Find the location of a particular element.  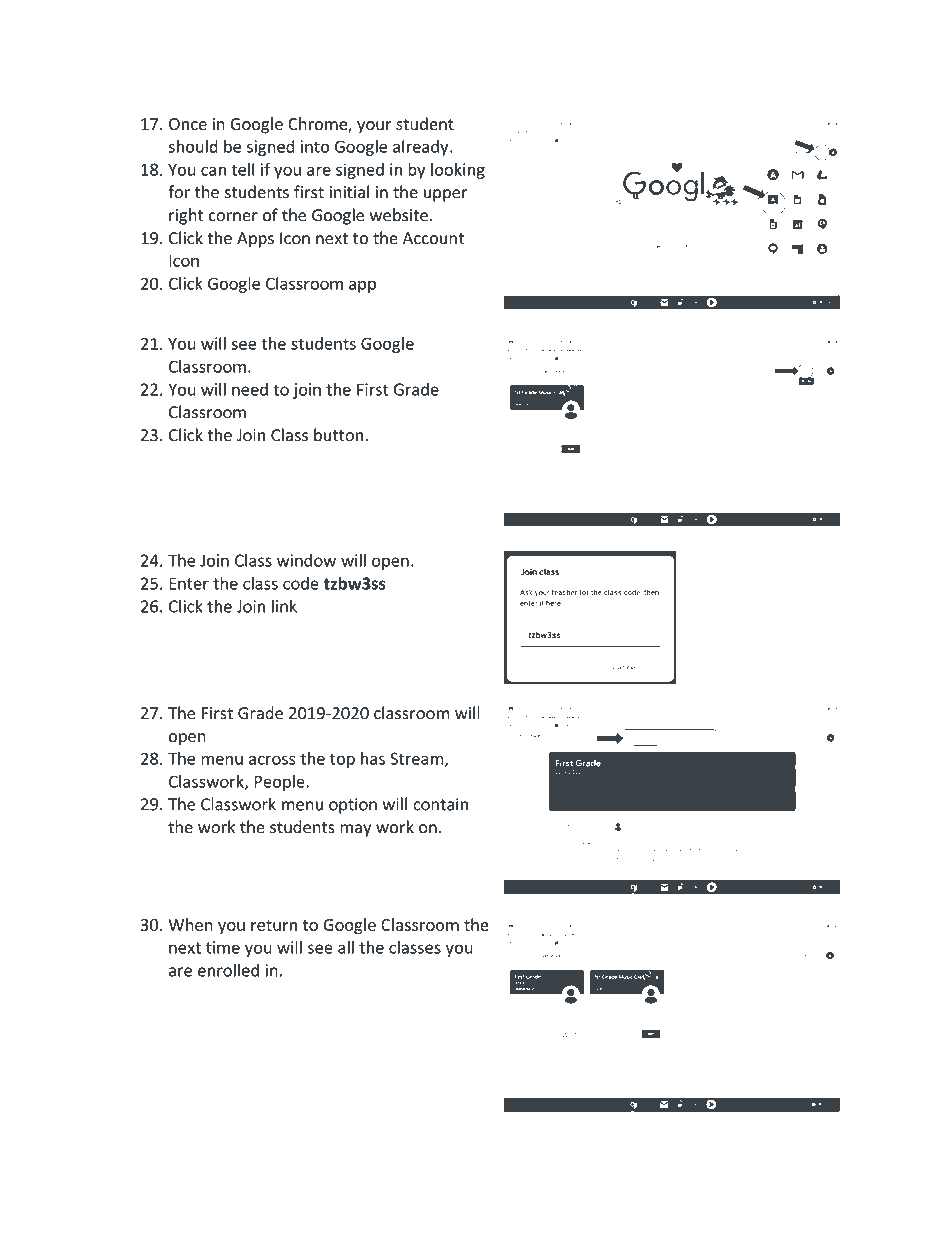

Enter is located at coordinates (189, 583).
